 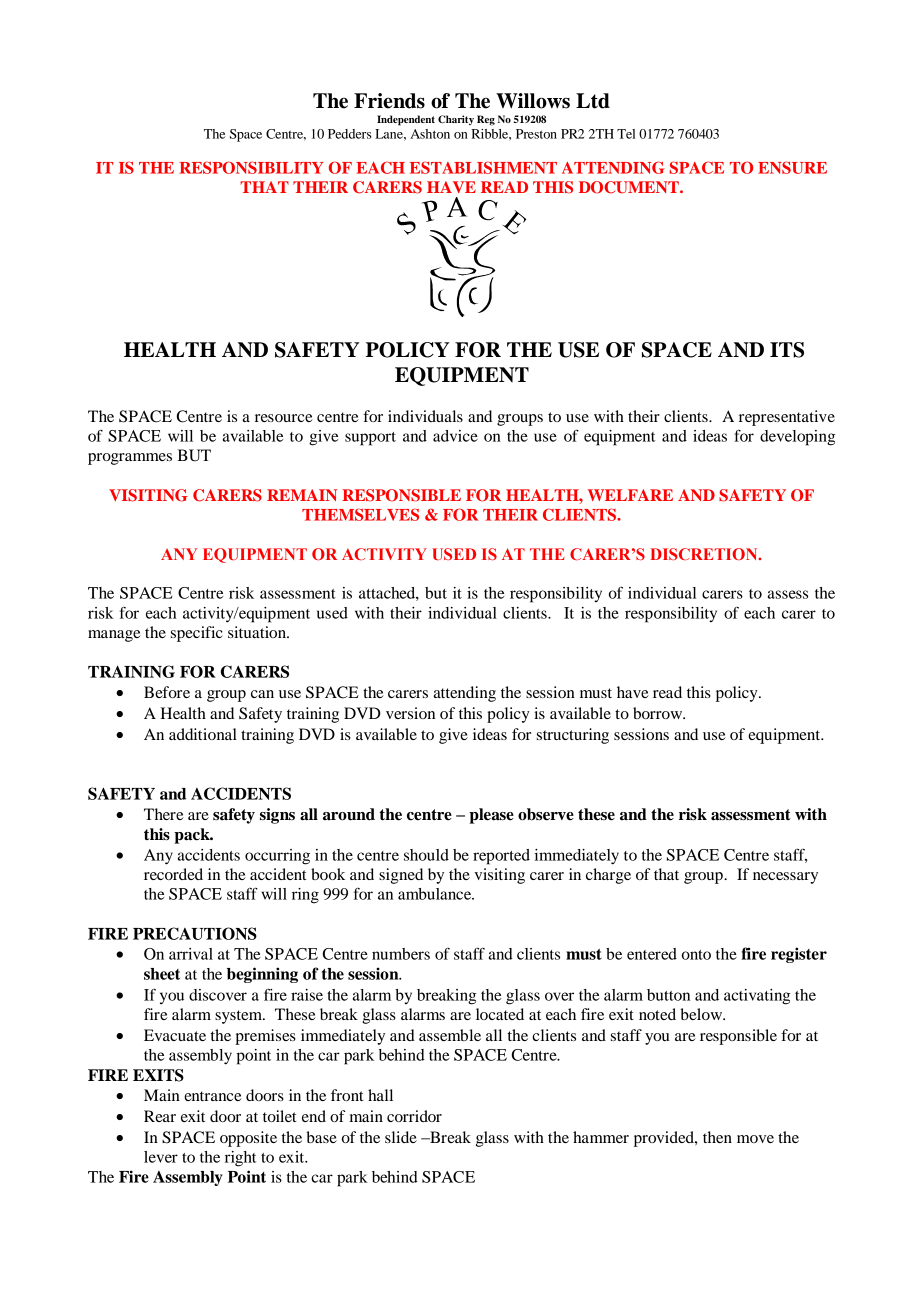 I want to click on ENSURE, so click(x=792, y=167).
